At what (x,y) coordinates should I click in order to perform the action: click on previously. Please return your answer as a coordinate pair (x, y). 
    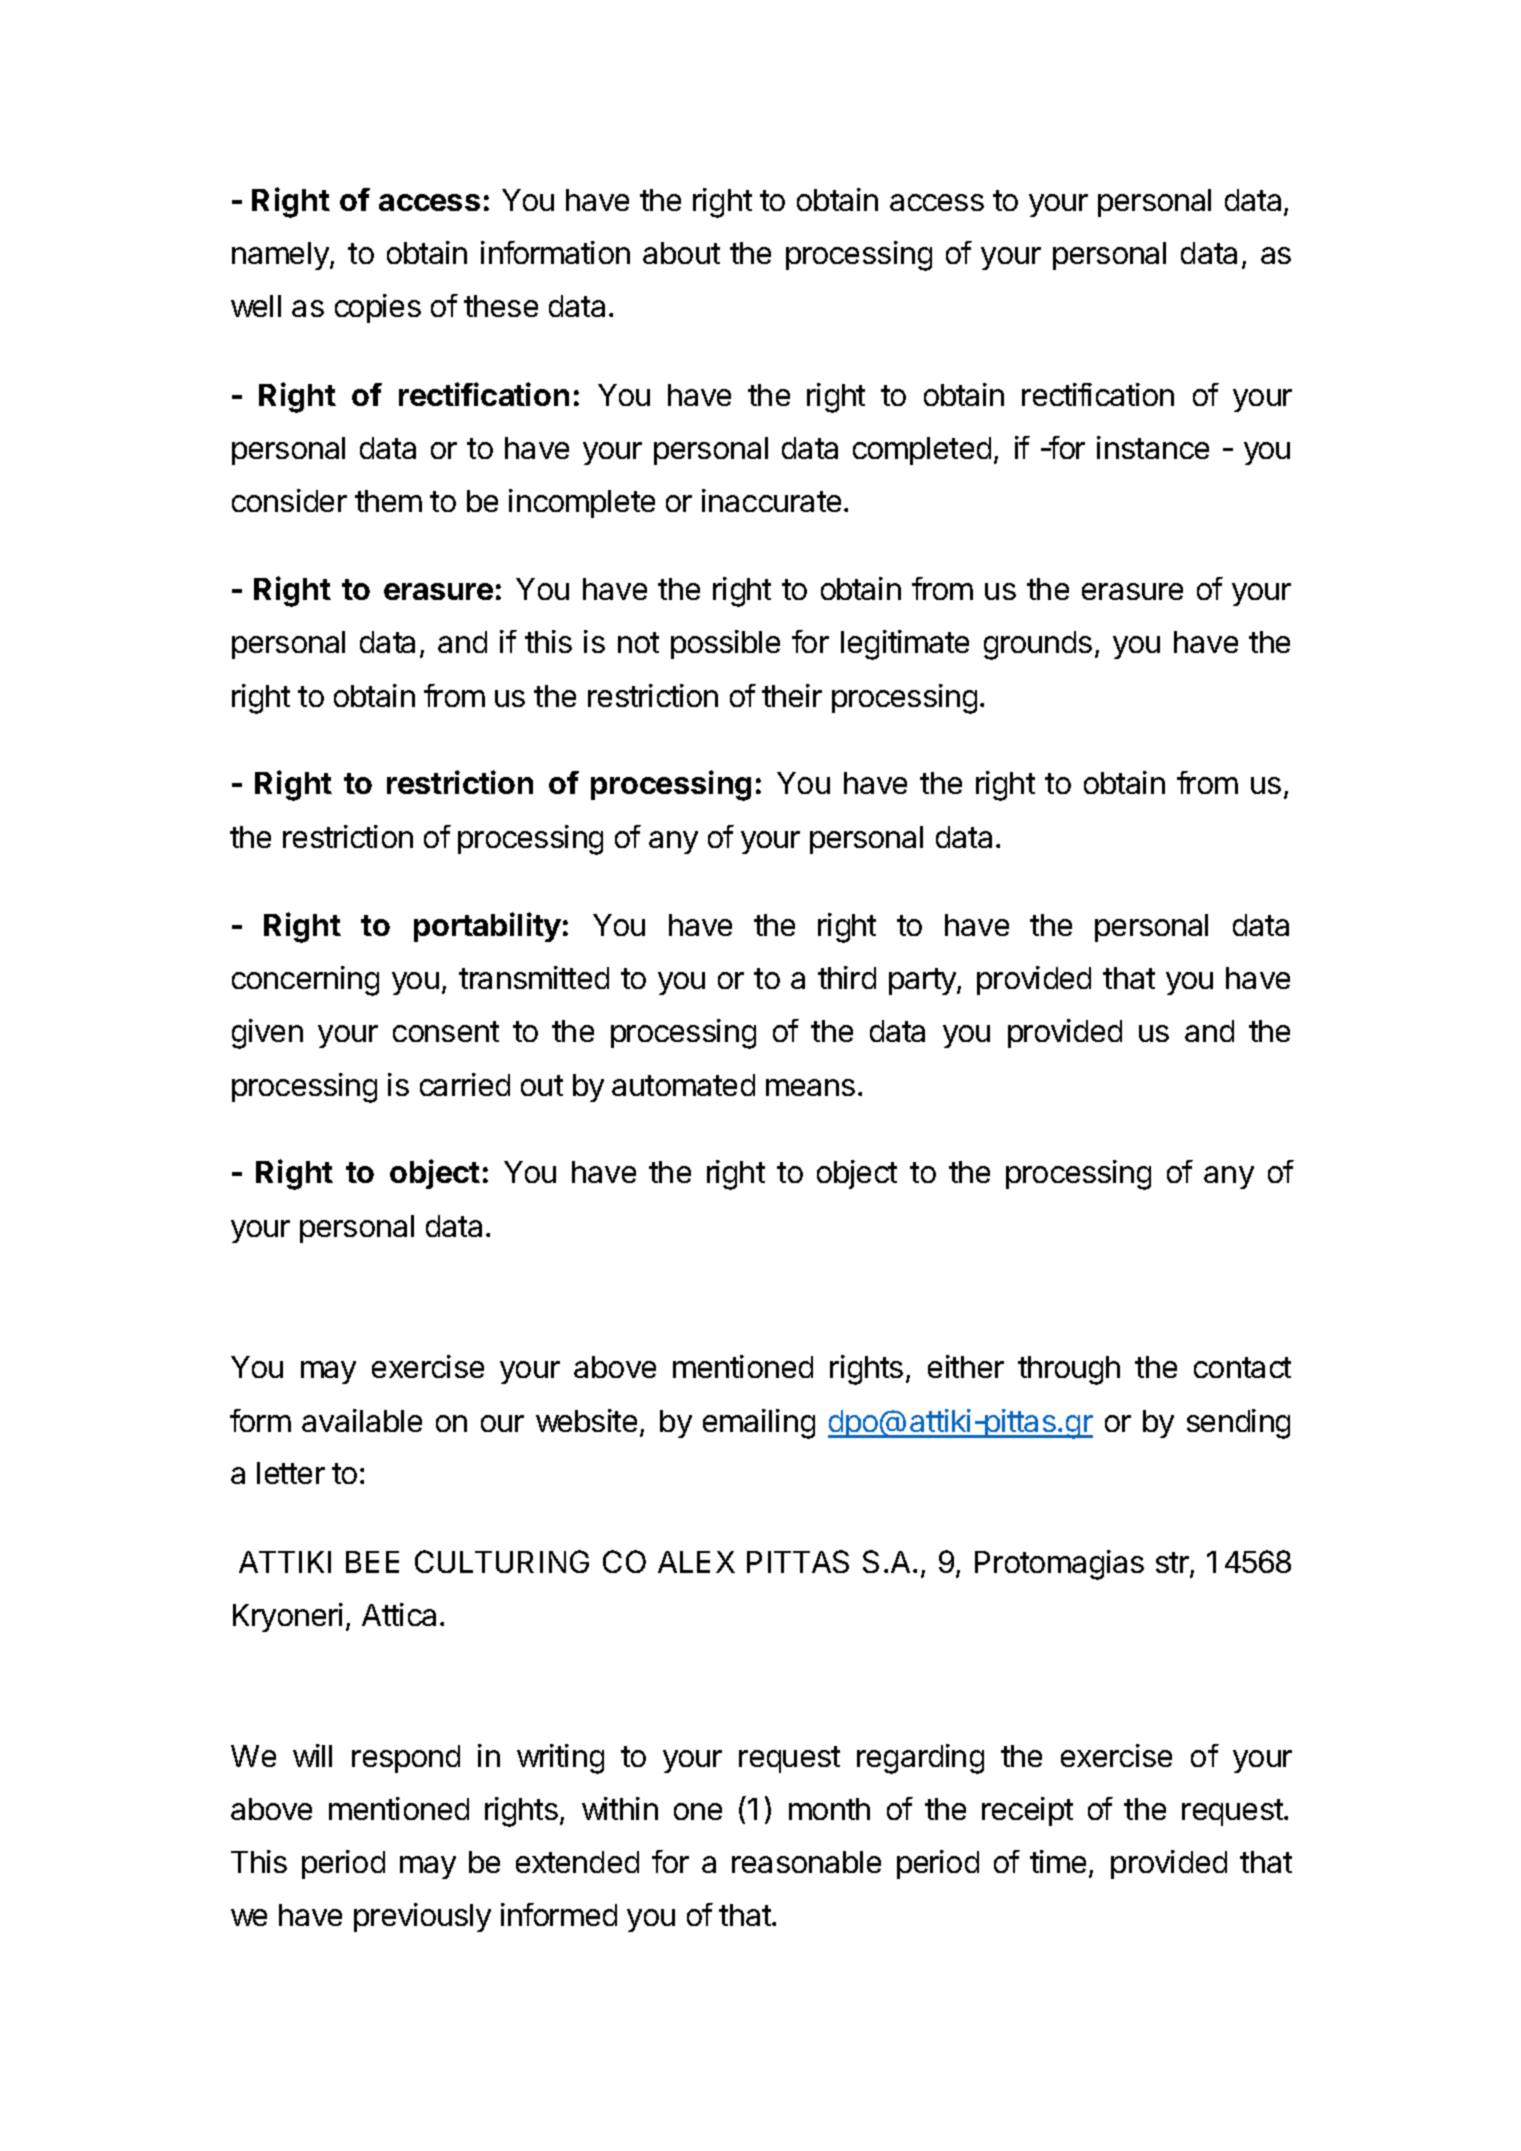
    Looking at the image, I should click on (422, 1917).
